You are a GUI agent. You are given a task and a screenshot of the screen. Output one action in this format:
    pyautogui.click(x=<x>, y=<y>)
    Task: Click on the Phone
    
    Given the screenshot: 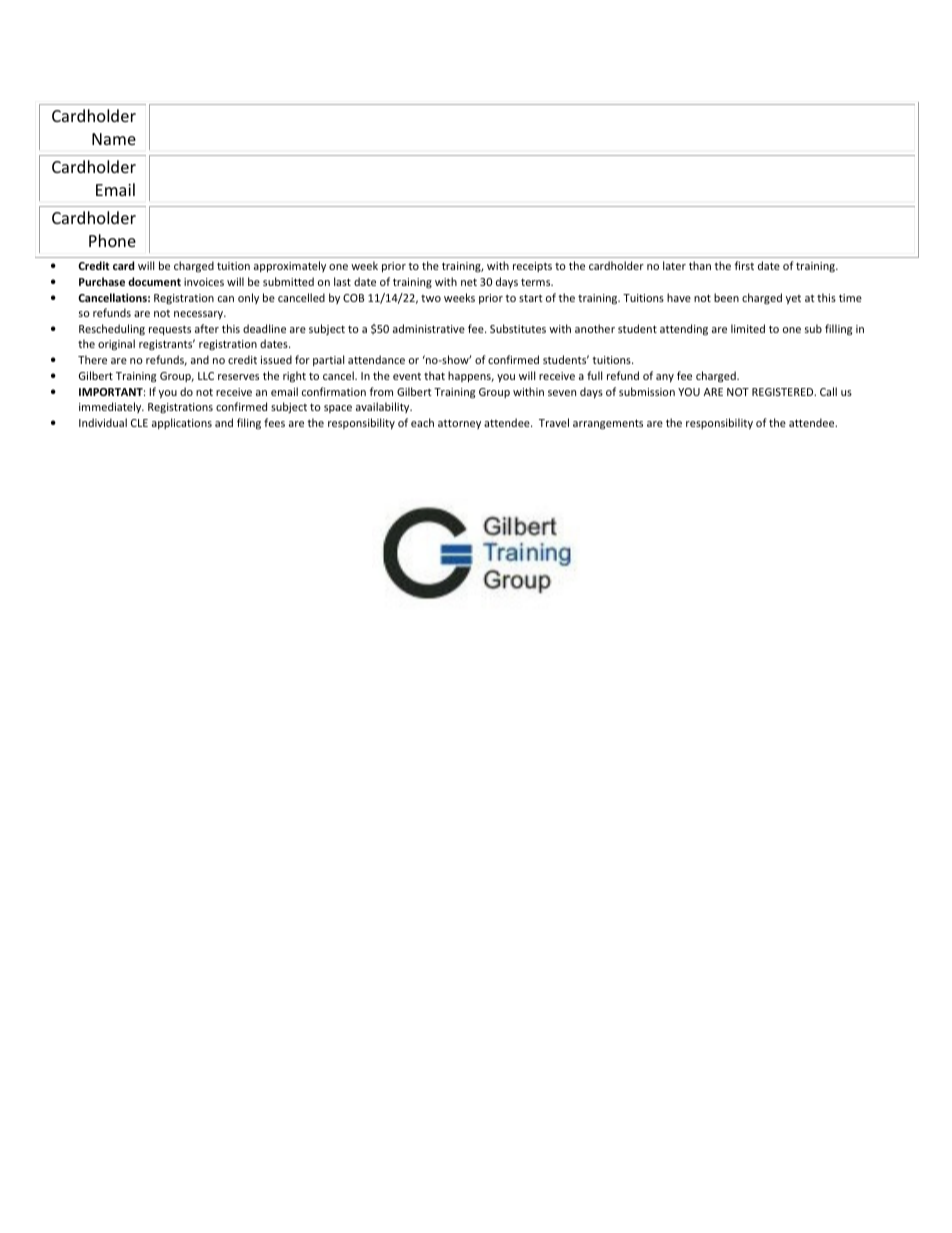 What is the action you would take?
    pyautogui.click(x=112, y=240)
